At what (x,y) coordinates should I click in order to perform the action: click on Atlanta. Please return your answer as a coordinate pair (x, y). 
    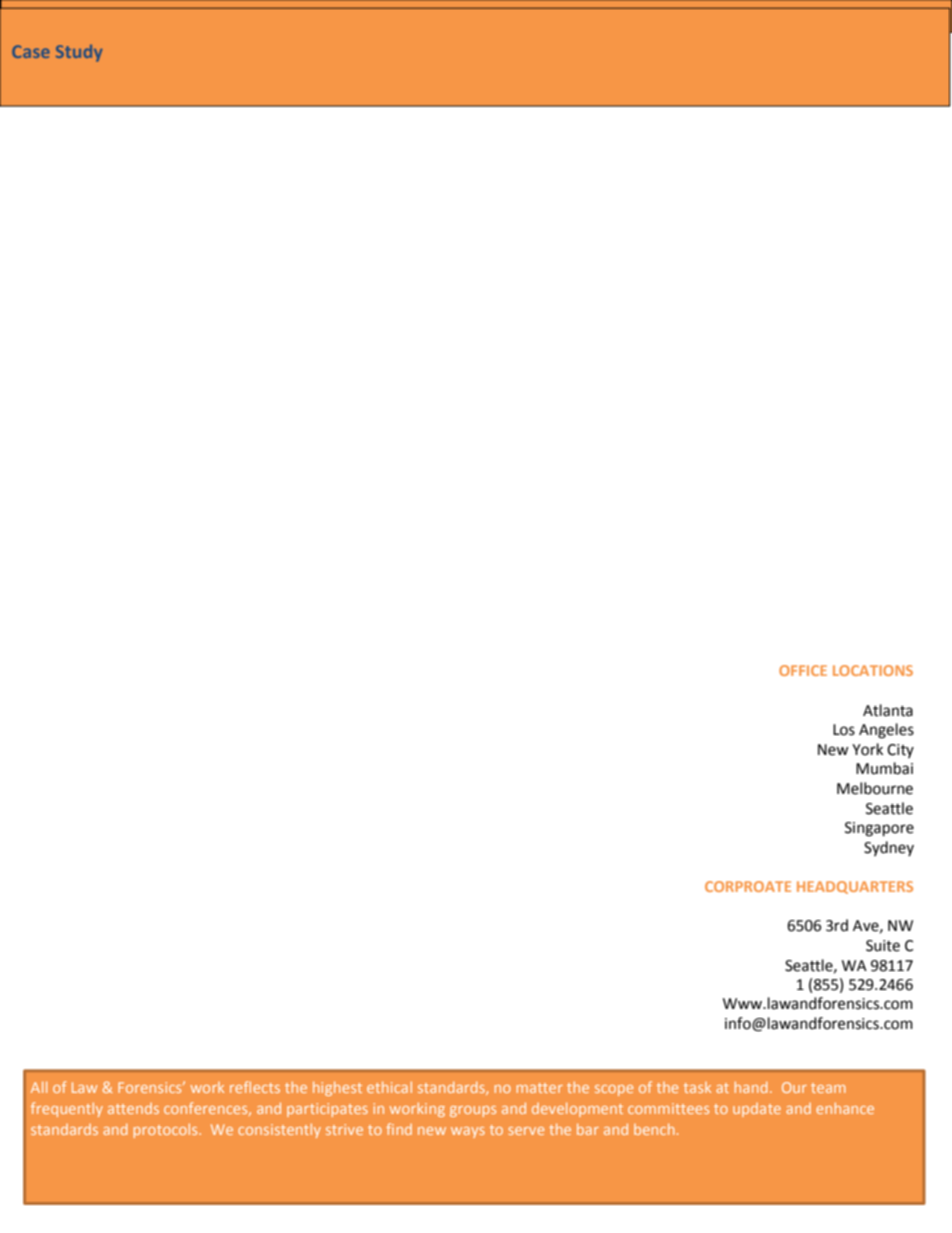
    Looking at the image, I should click on (888, 710).
